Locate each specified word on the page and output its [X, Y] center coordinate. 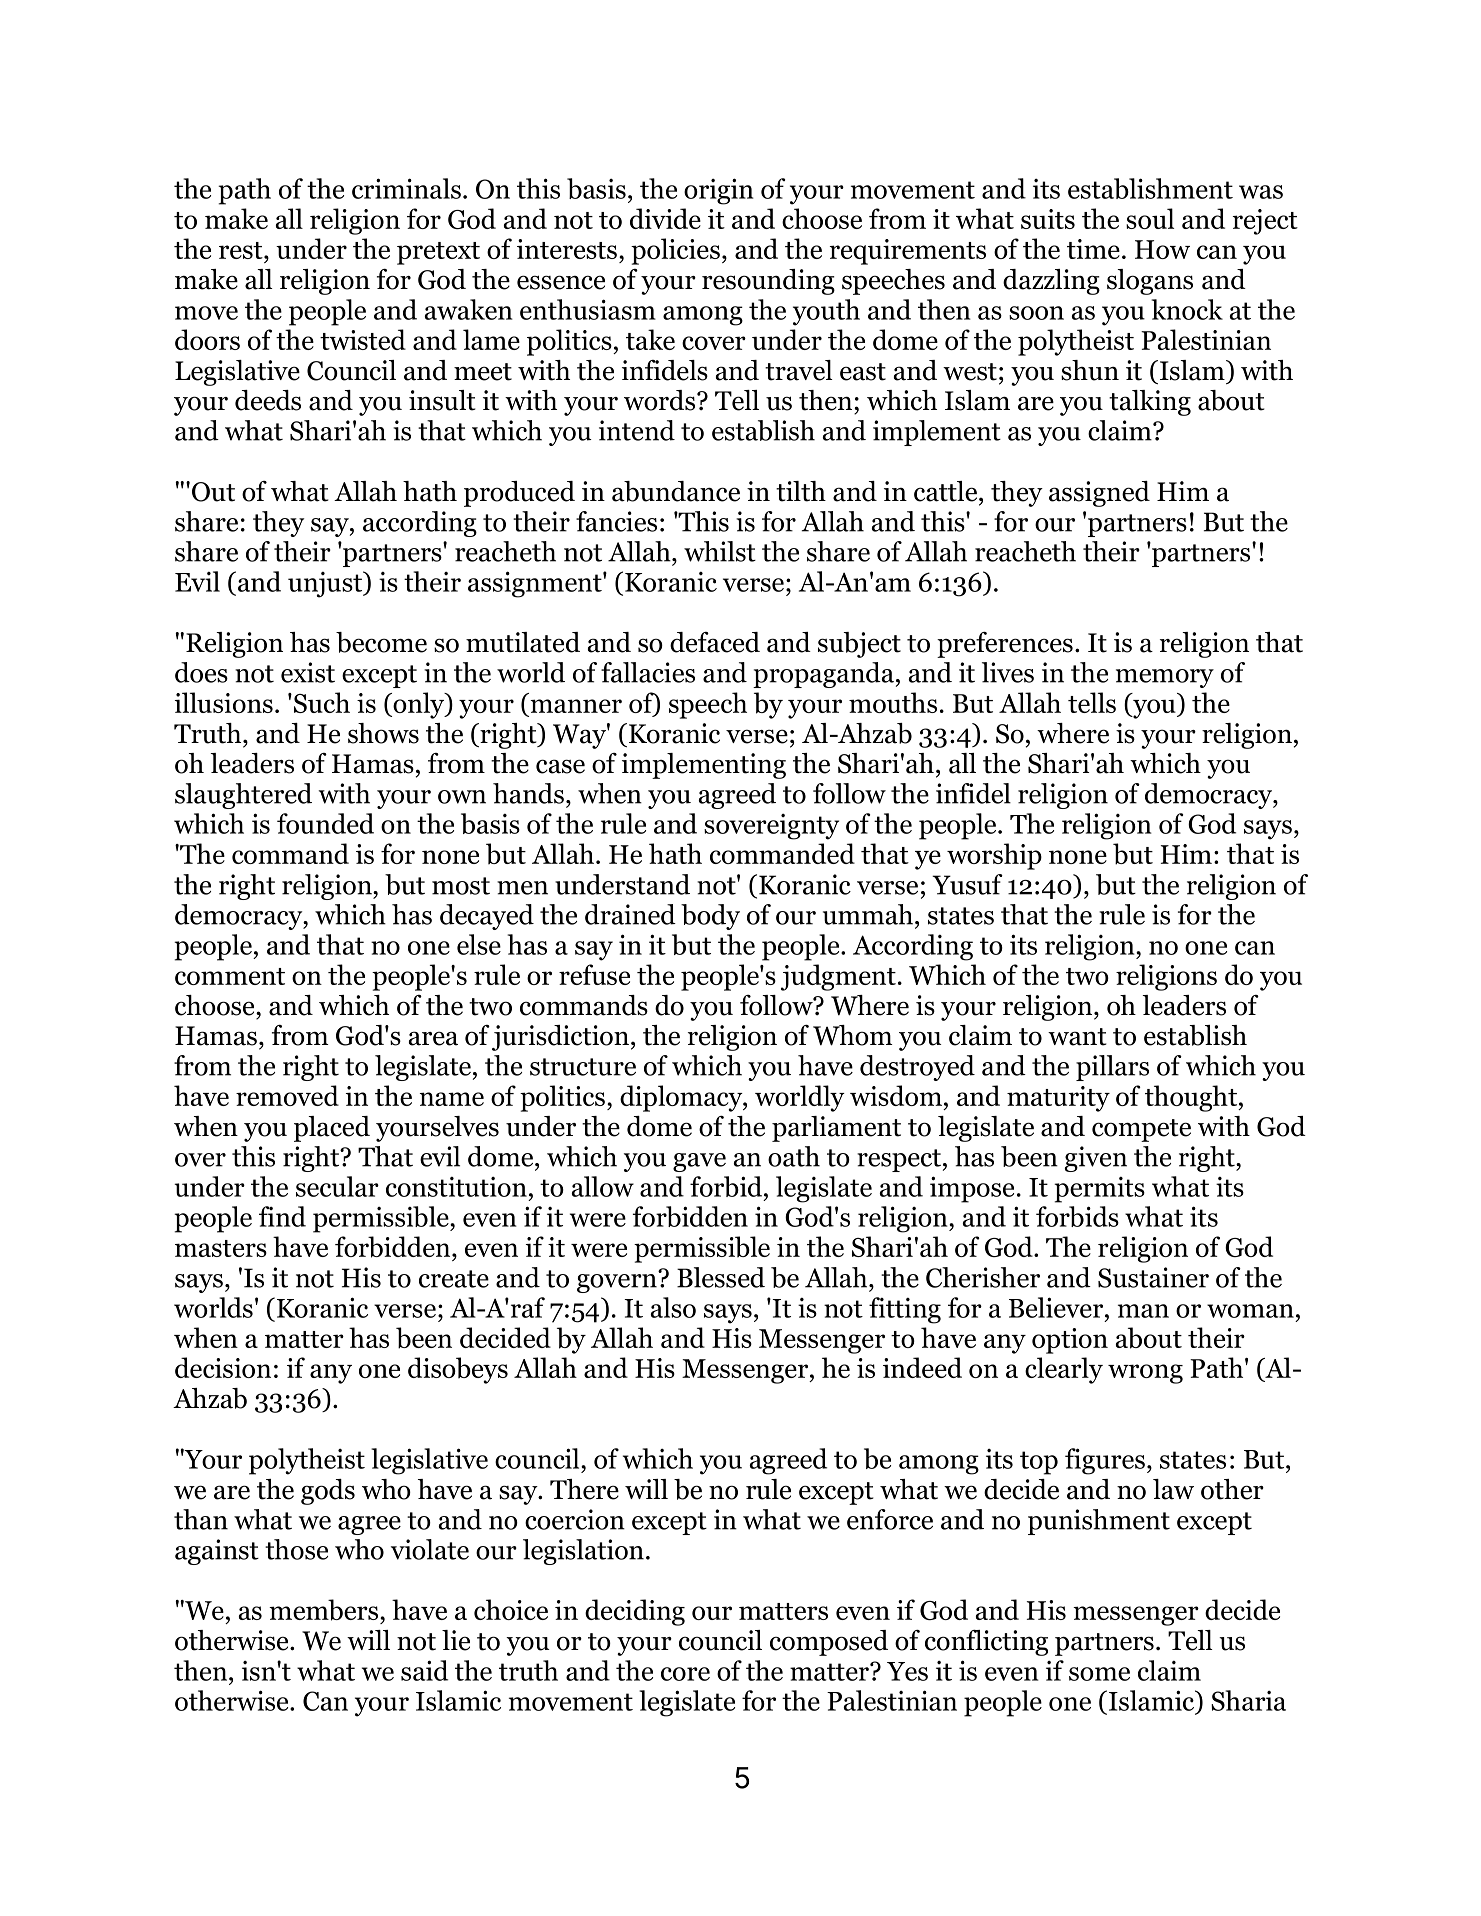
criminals [406, 188]
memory [1165, 678]
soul [1150, 218]
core [685, 1674]
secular [337, 1186]
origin [719, 191]
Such [322, 702]
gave [699, 1162]
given [1096, 1159]
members [325, 1610]
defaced [715, 642]
